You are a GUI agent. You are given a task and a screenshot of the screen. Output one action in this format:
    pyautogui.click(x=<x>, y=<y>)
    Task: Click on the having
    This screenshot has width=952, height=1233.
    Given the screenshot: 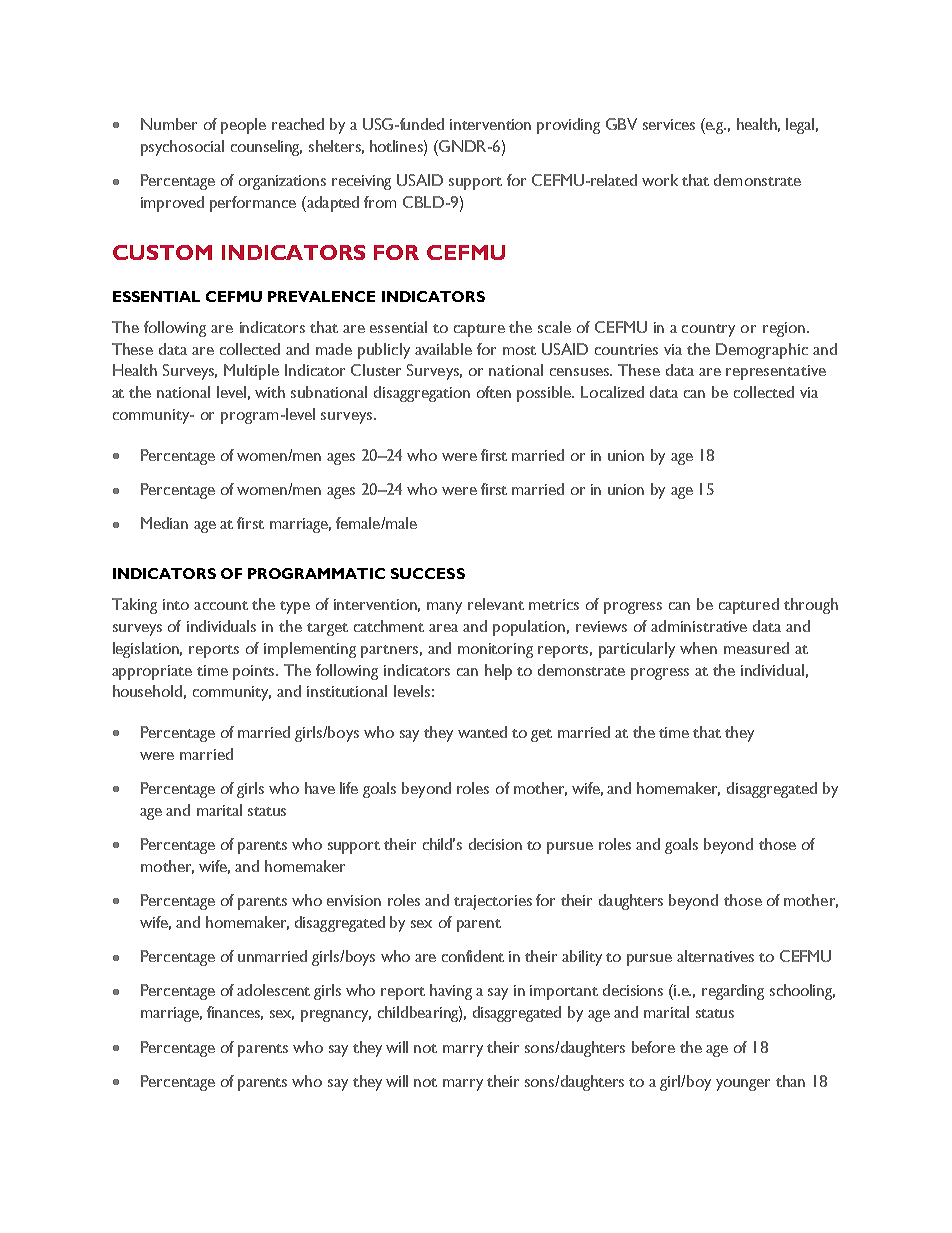 What is the action you would take?
    pyautogui.click(x=451, y=992)
